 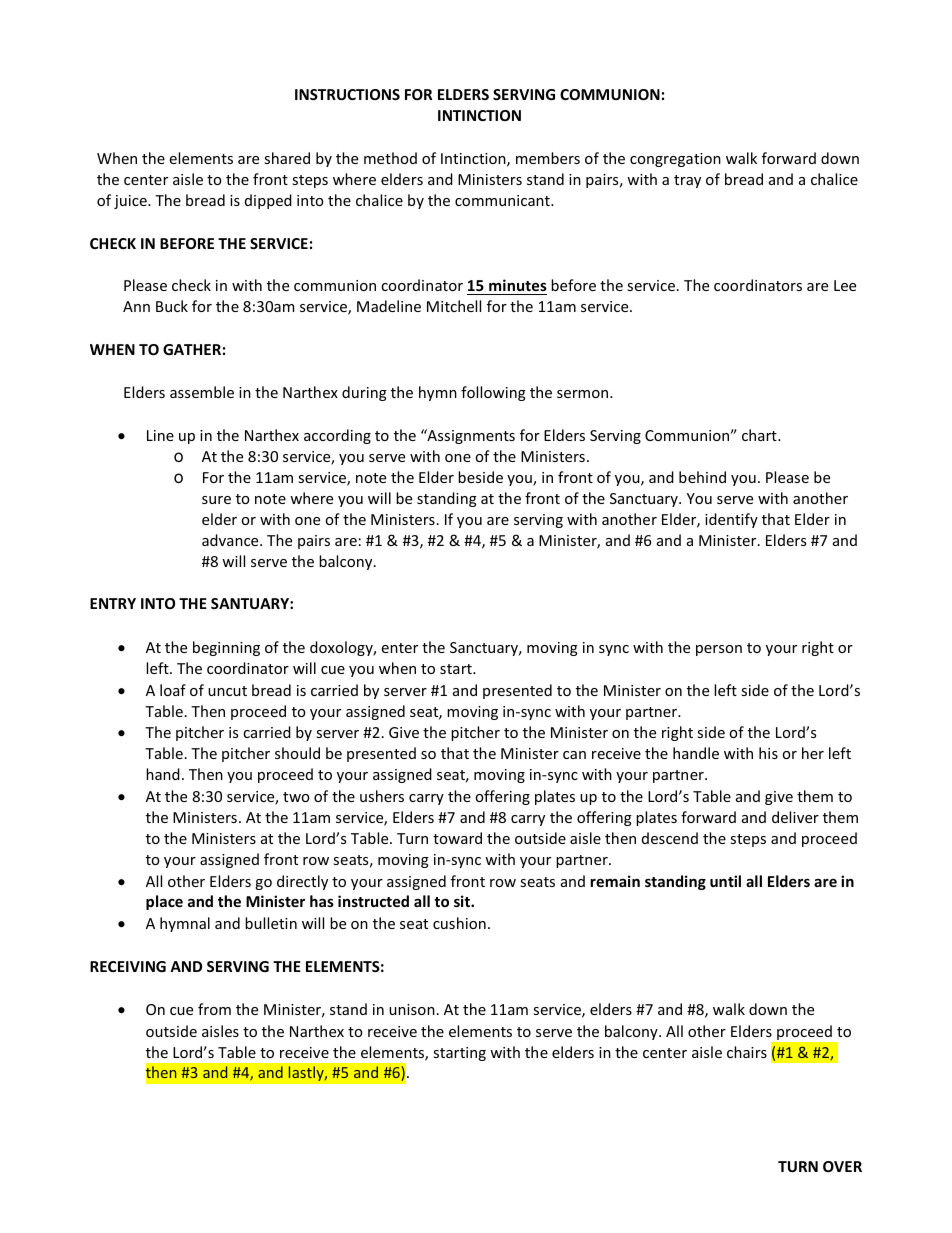 What do you see at coordinates (287, 158) in the screenshot?
I see `shared` at bounding box center [287, 158].
